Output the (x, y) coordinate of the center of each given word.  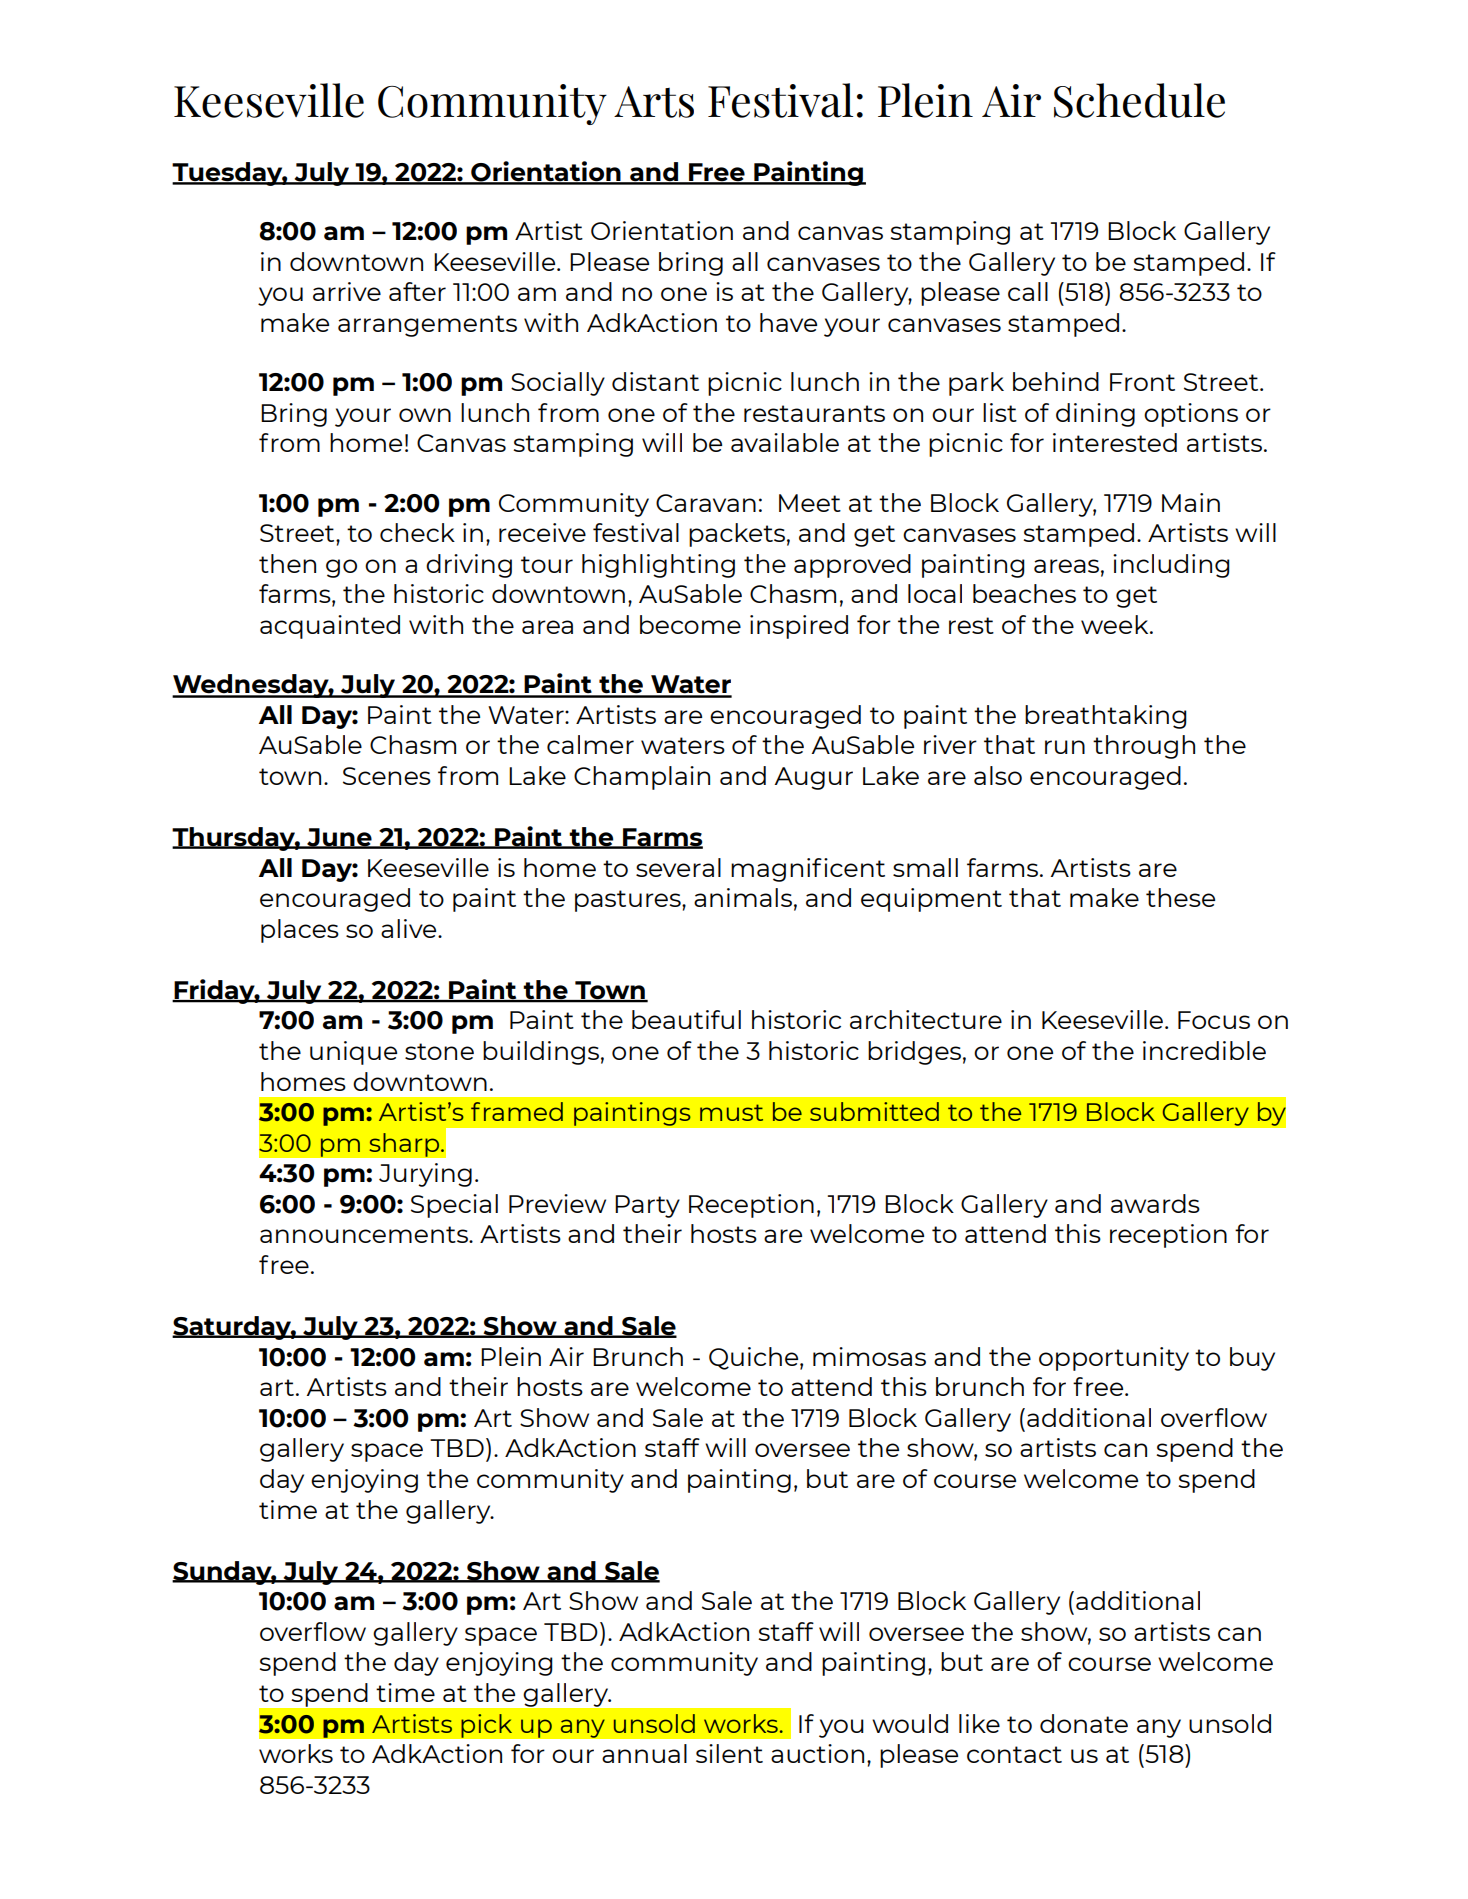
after (417, 291)
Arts (654, 102)
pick (487, 1726)
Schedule (1139, 100)
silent (729, 1753)
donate (1084, 1723)
